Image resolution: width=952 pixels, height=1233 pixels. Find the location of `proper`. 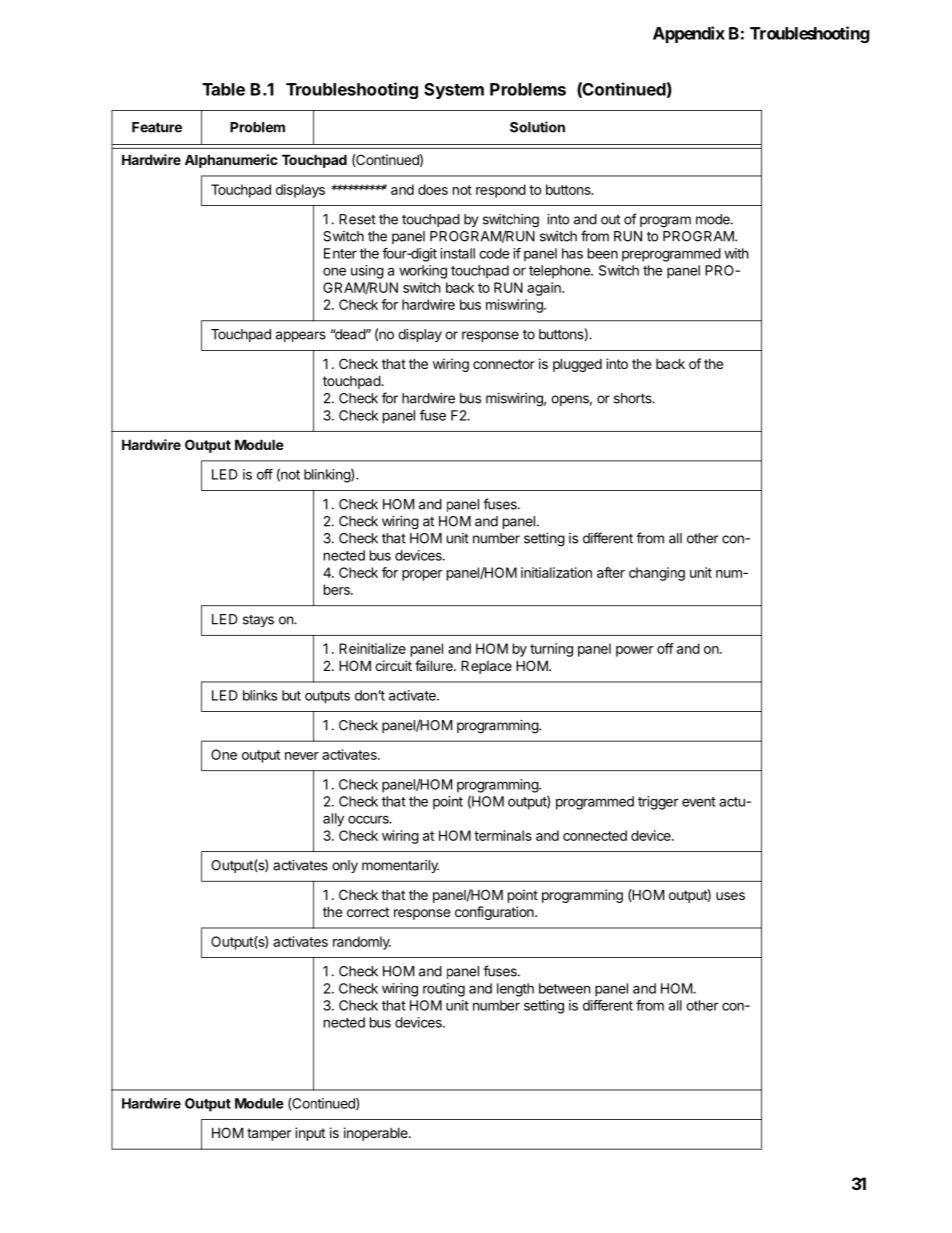

proper is located at coordinates (422, 575).
